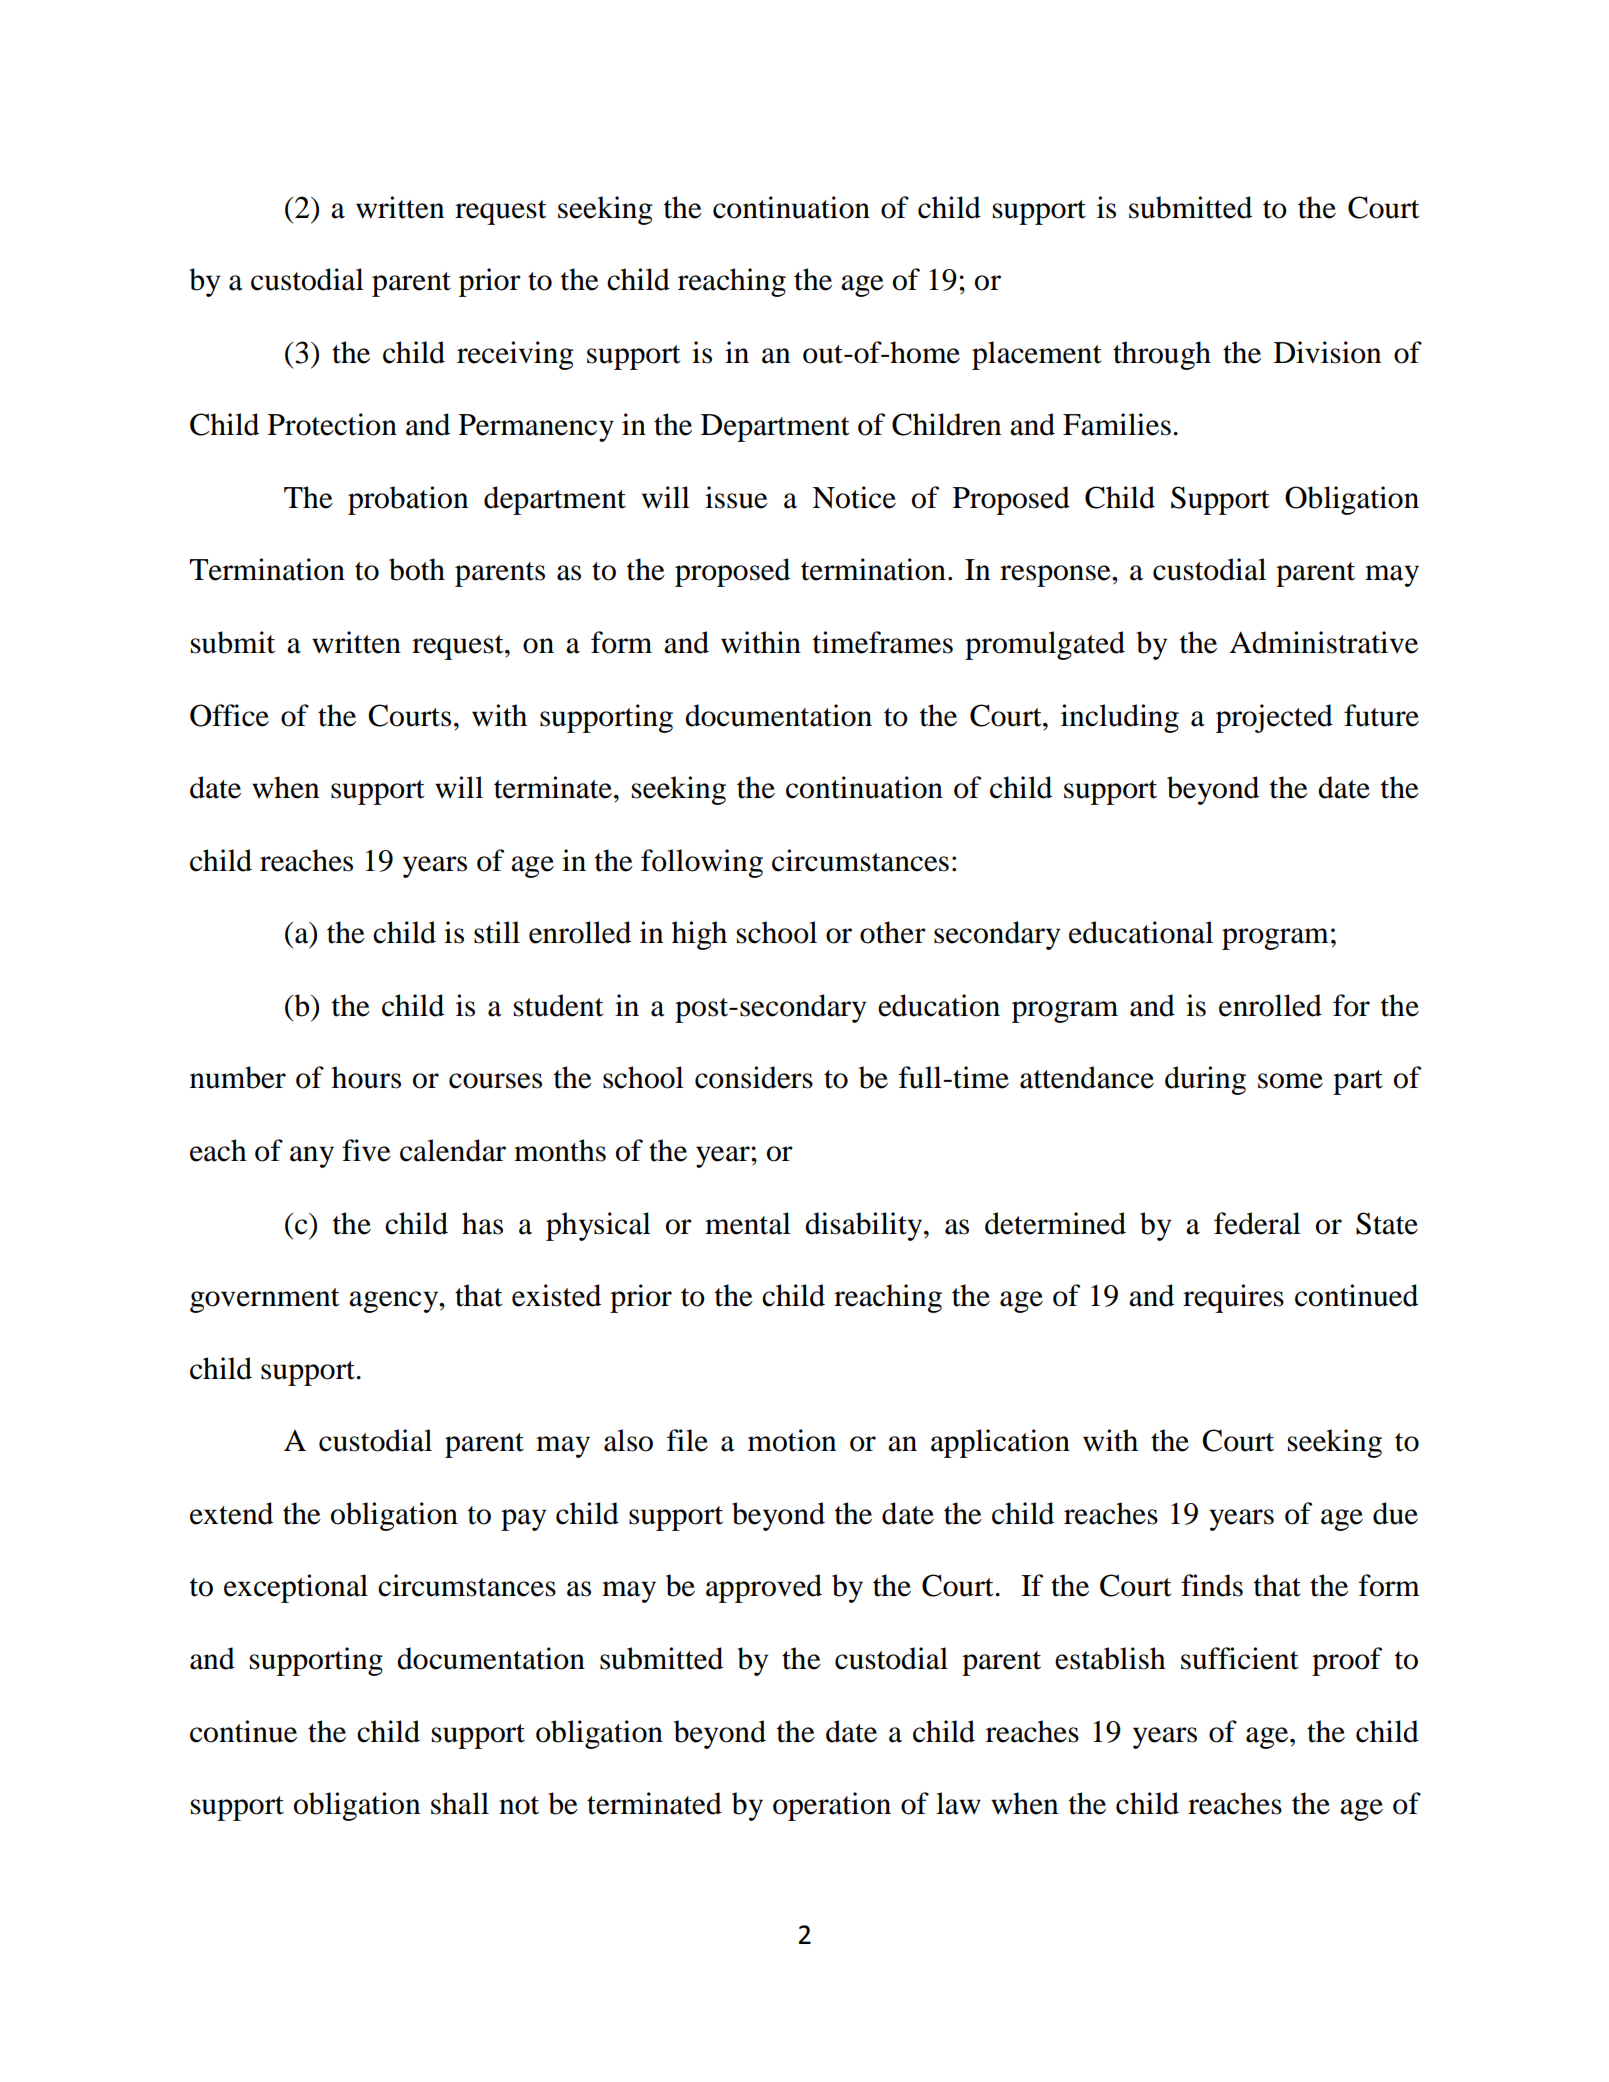  What do you see at coordinates (1290, 1081) in the page?
I see `some` at bounding box center [1290, 1081].
